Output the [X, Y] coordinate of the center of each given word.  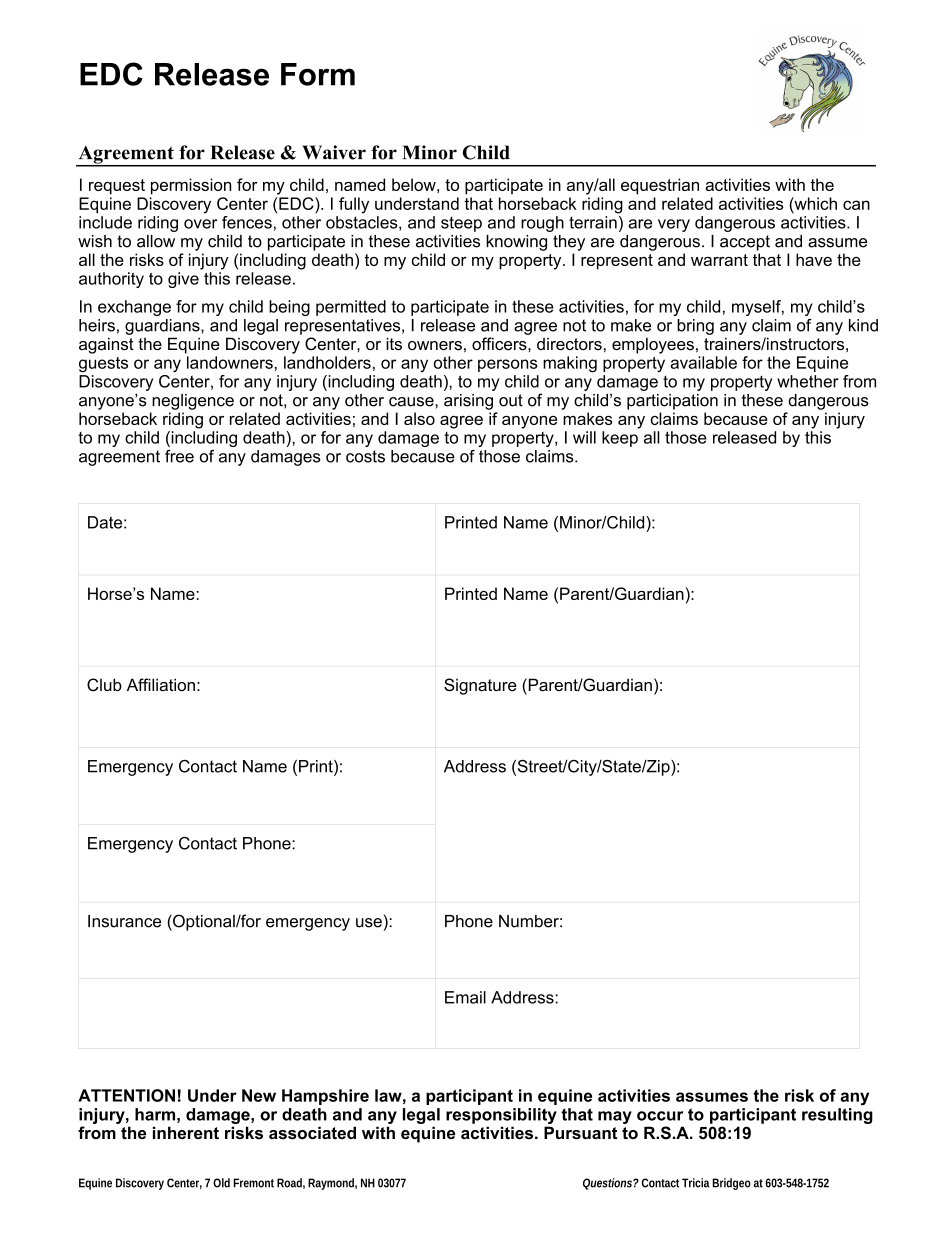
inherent [186, 1132]
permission [191, 186]
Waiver [334, 152]
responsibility [501, 1116]
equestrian [660, 186]
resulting [837, 1114]
